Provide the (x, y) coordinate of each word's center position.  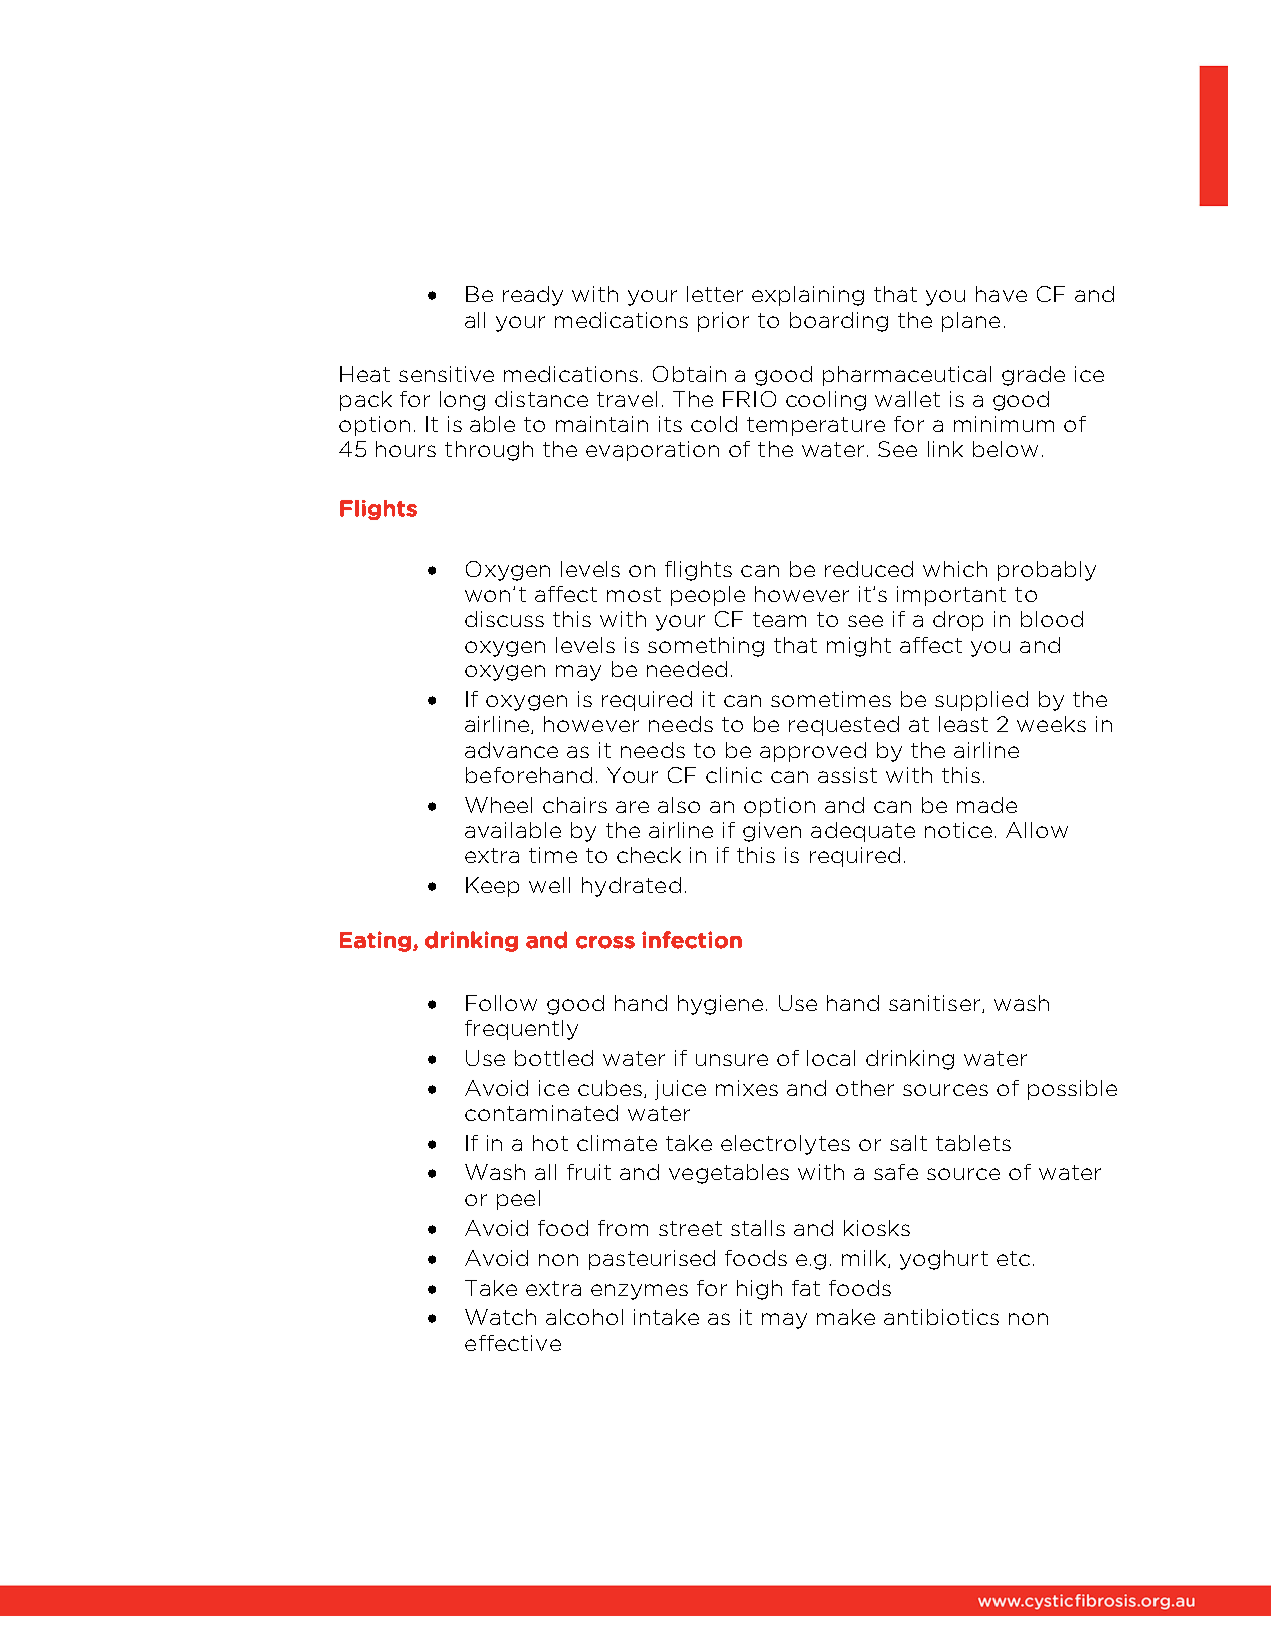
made (987, 805)
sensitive (446, 374)
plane (971, 322)
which (955, 569)
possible (1072, 1090)
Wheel (498, 805)
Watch (500, 1317)
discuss (504, 619)
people (708, 596)
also (679, 805)
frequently (521, 1030)
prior (723, 322)
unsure (732, 1060)
